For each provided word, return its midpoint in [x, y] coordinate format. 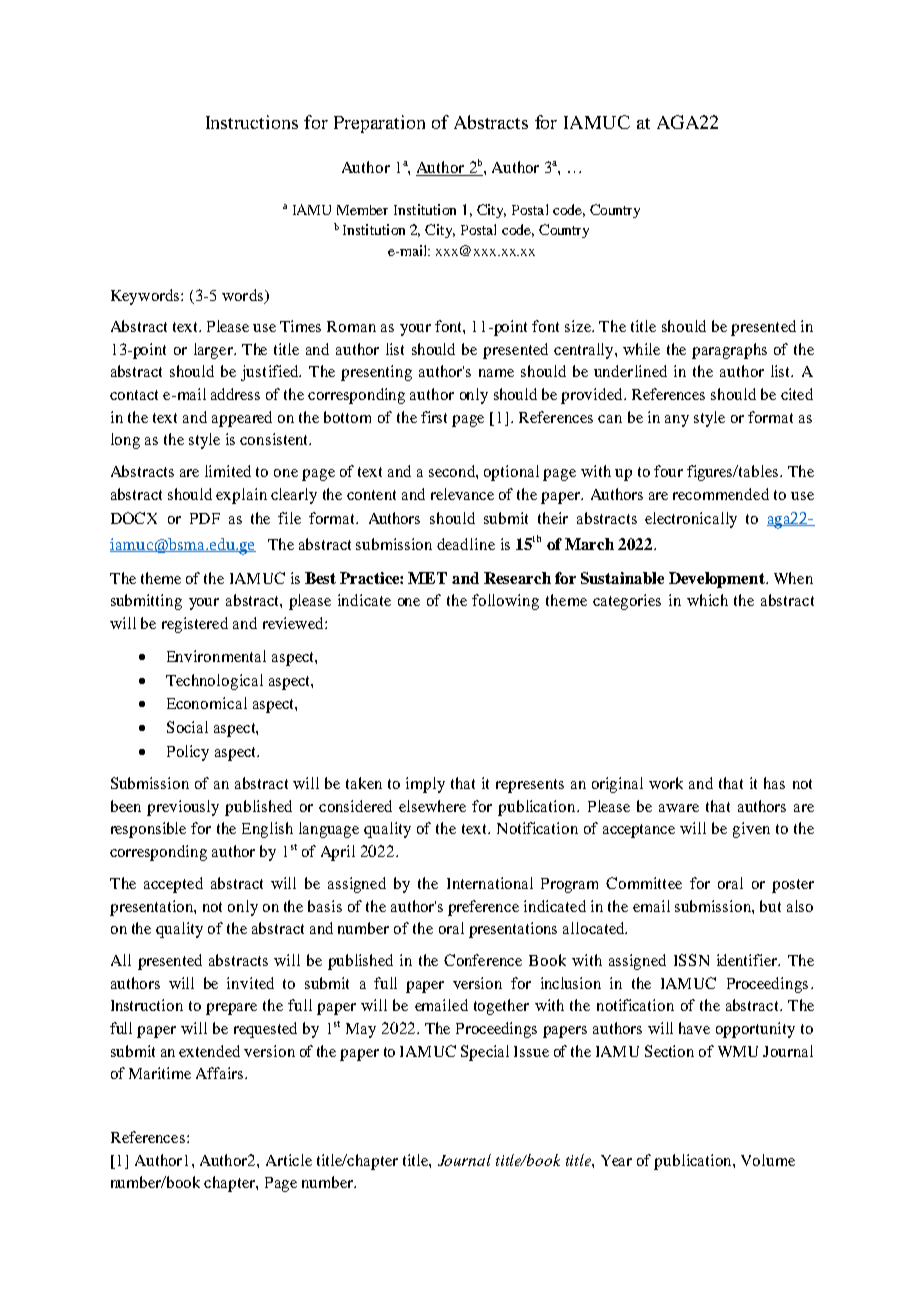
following [505, 602]
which [707, 600]
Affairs [221, 1073]
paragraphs [729, 351]
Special [485, 1053]
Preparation [379, 124]
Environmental [216, 656]
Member [362, 210]
